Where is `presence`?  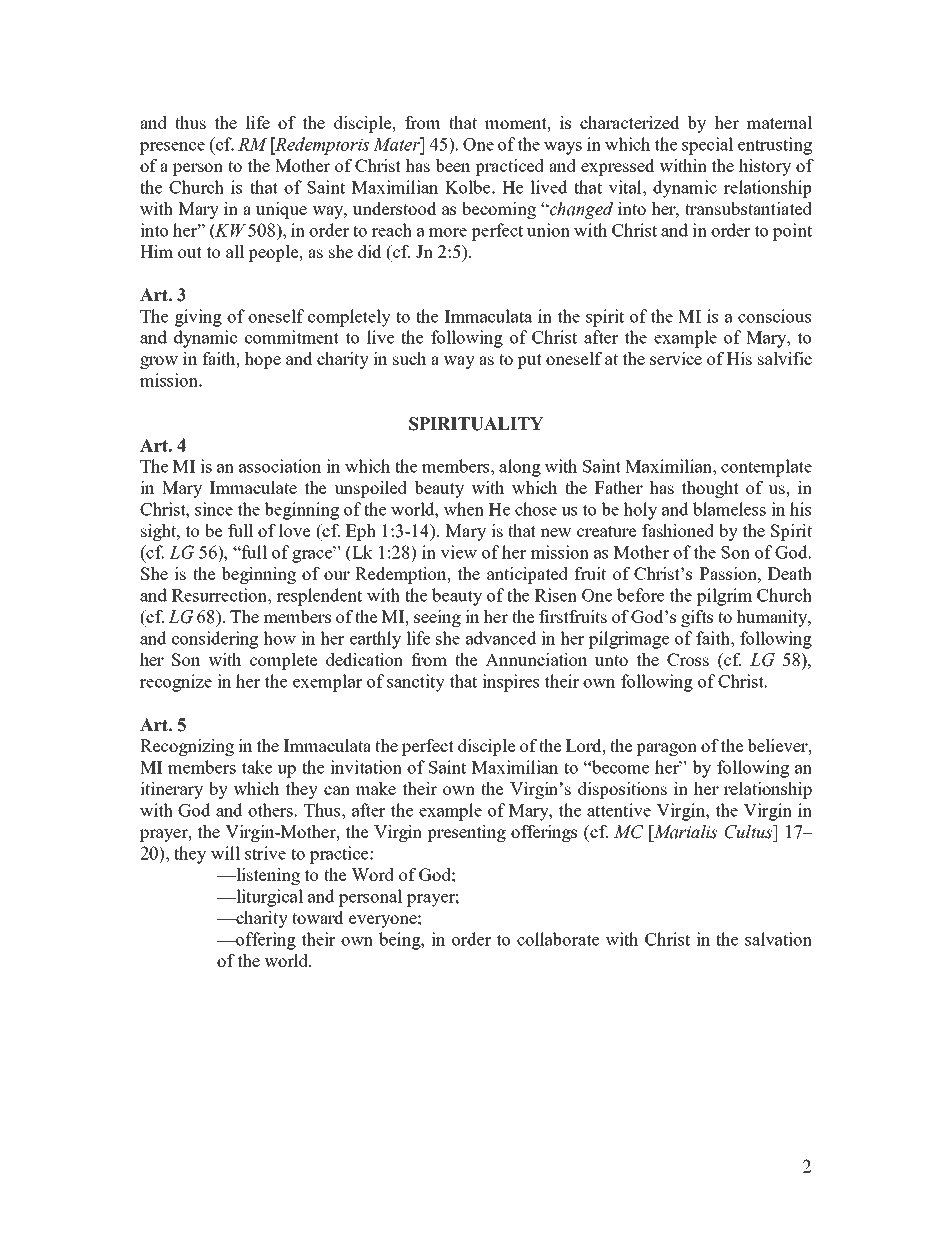
presence is located at coordinates (172, 148).
